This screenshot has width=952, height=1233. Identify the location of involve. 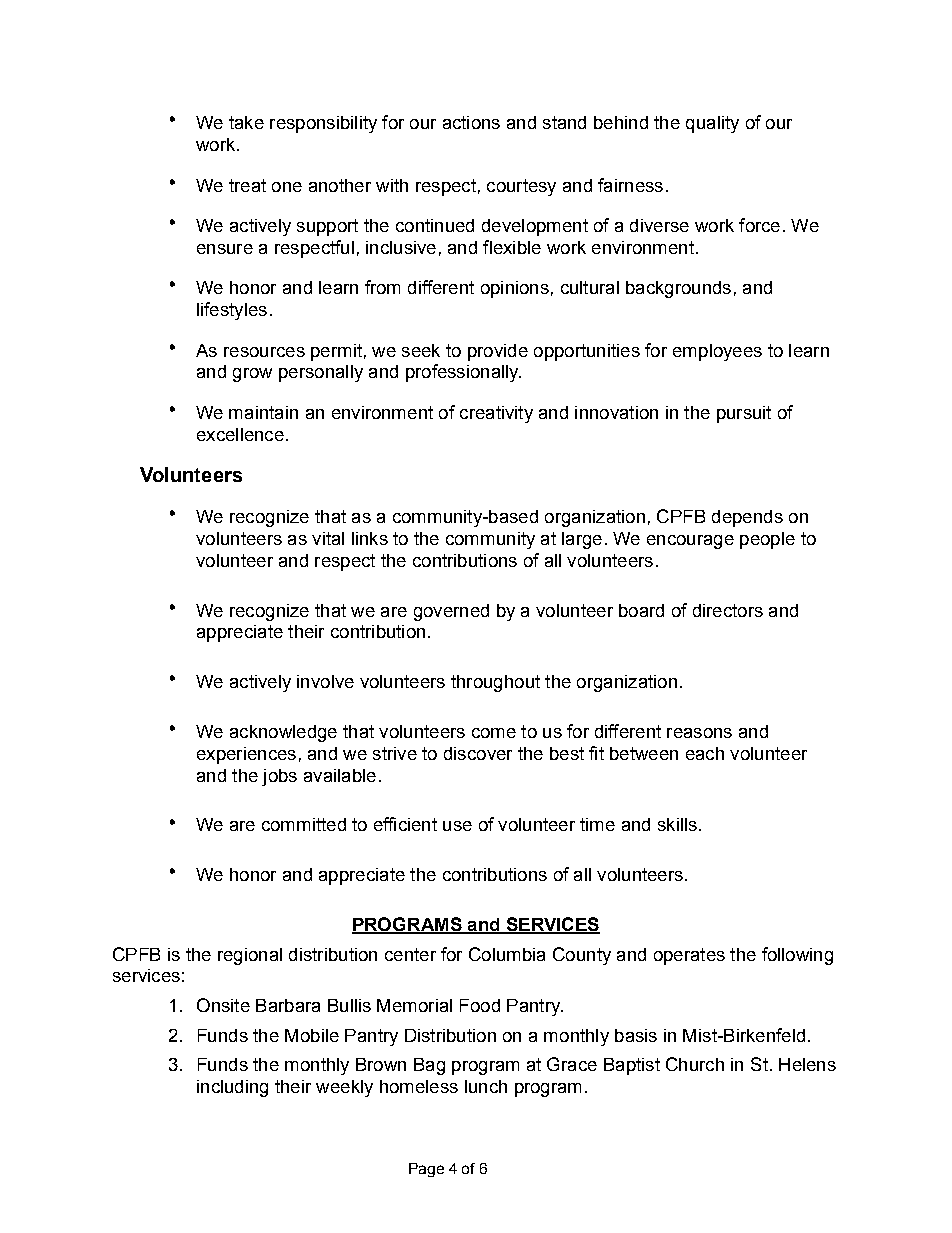
(325, 681).
